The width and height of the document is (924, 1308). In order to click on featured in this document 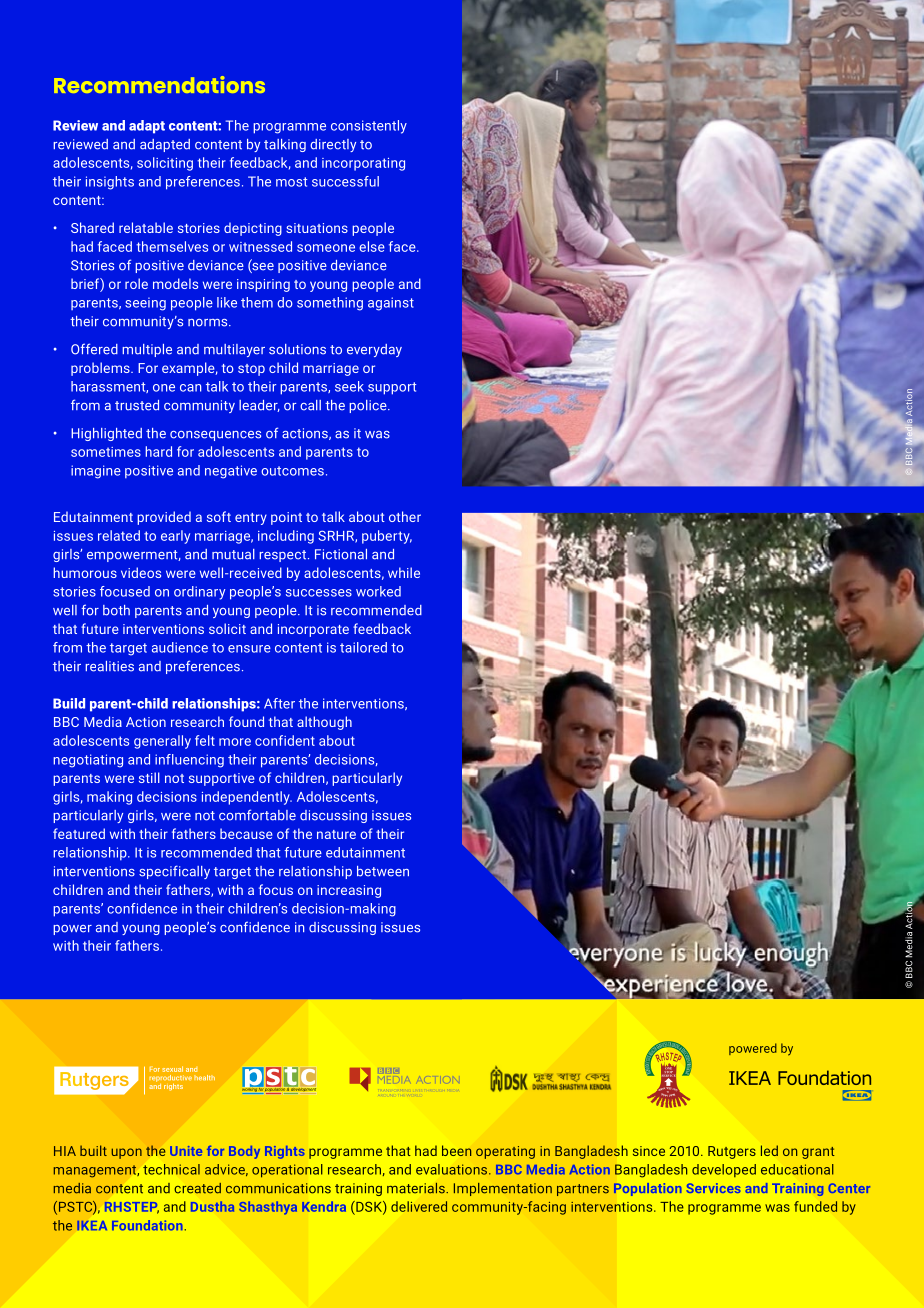, I will do `click(79, 833)`.
